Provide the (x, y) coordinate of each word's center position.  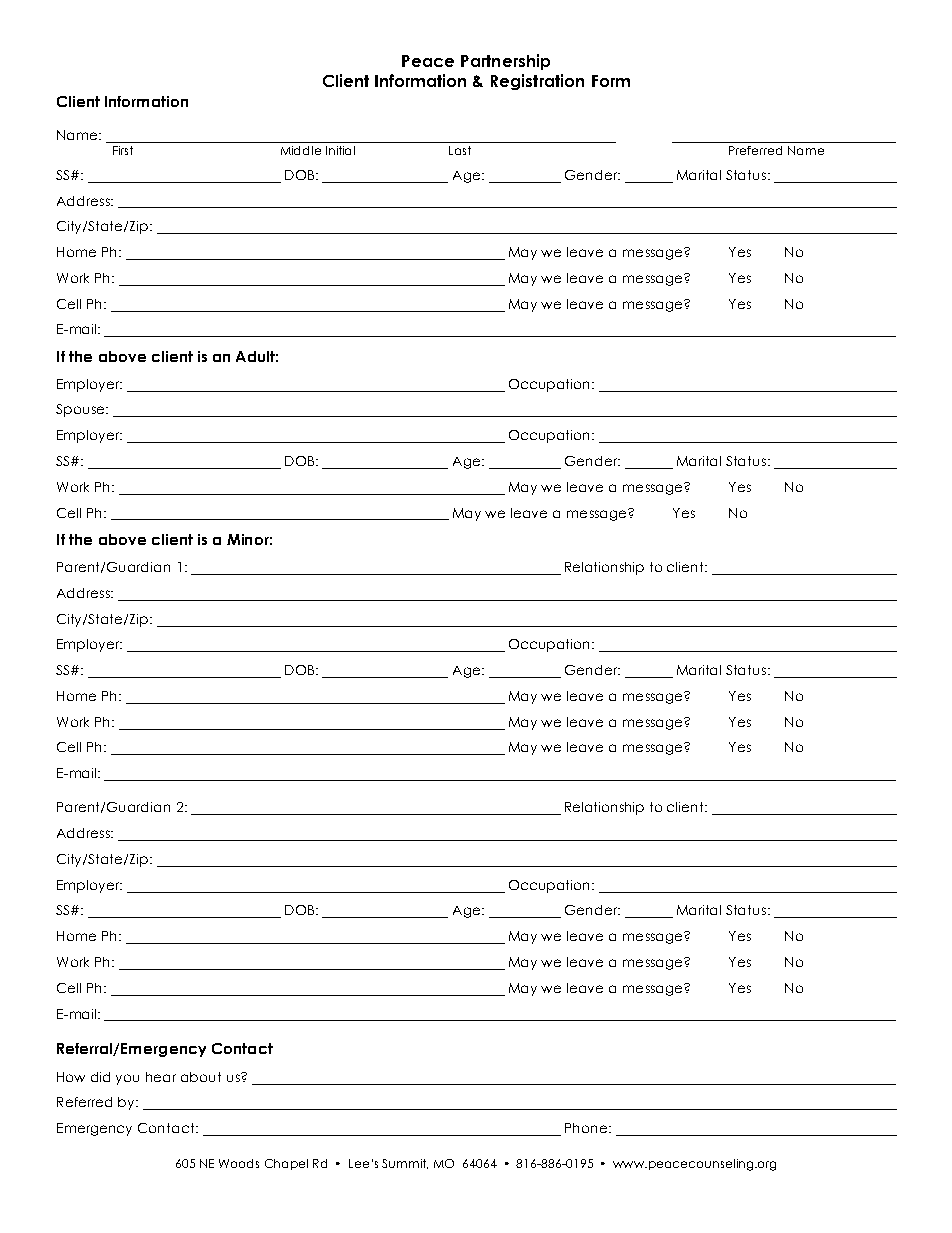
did (100, 1077)
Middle (301, 150)
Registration (537, 82)
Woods (239, 1163)
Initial (340, 150)
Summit (405, 1164)
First (123, 150)
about (201, 1077)
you (127, 1079)
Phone (587, 1128)
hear (161, 1077)
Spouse (81, 410)
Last (460, 150)
